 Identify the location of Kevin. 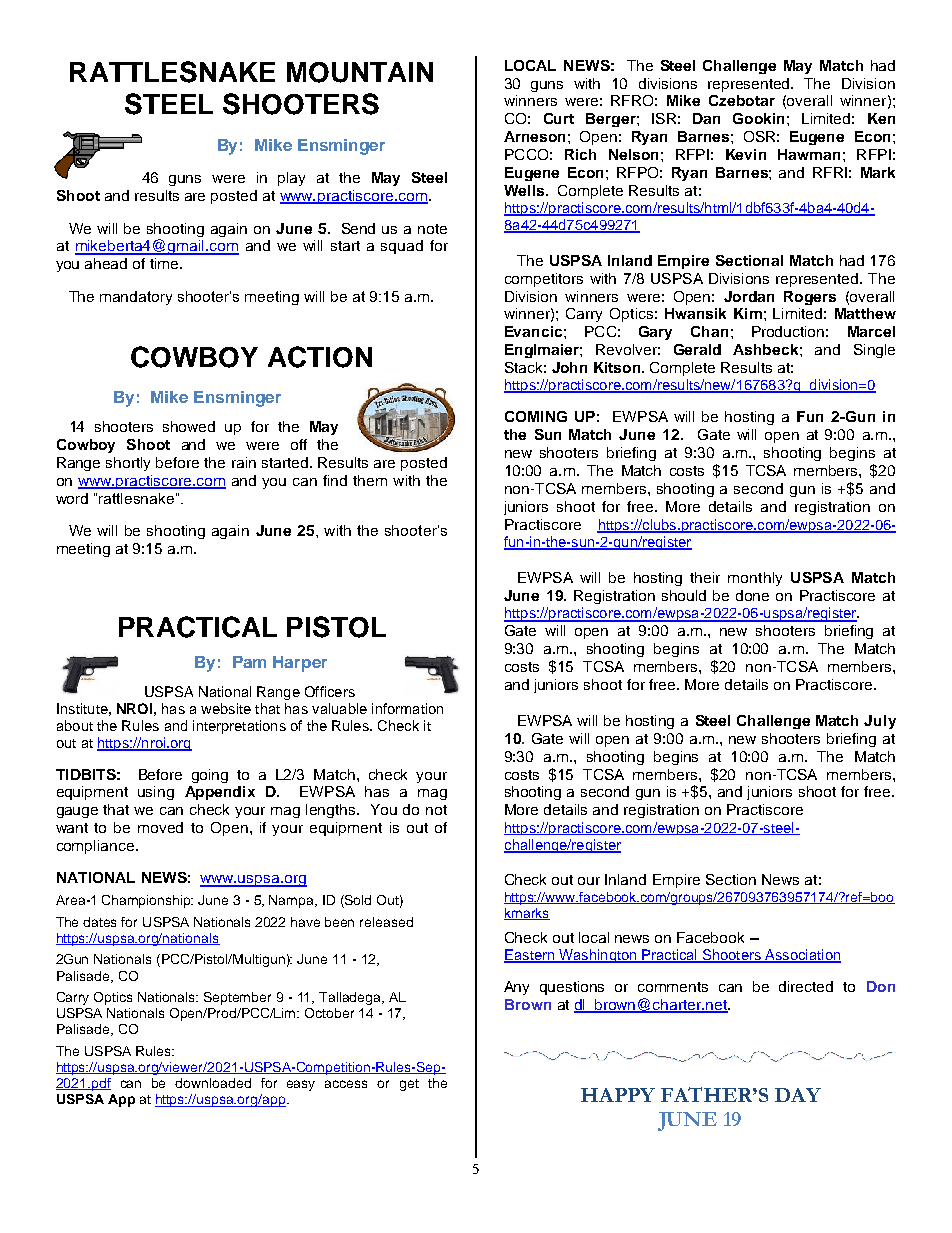
(746, 154).
